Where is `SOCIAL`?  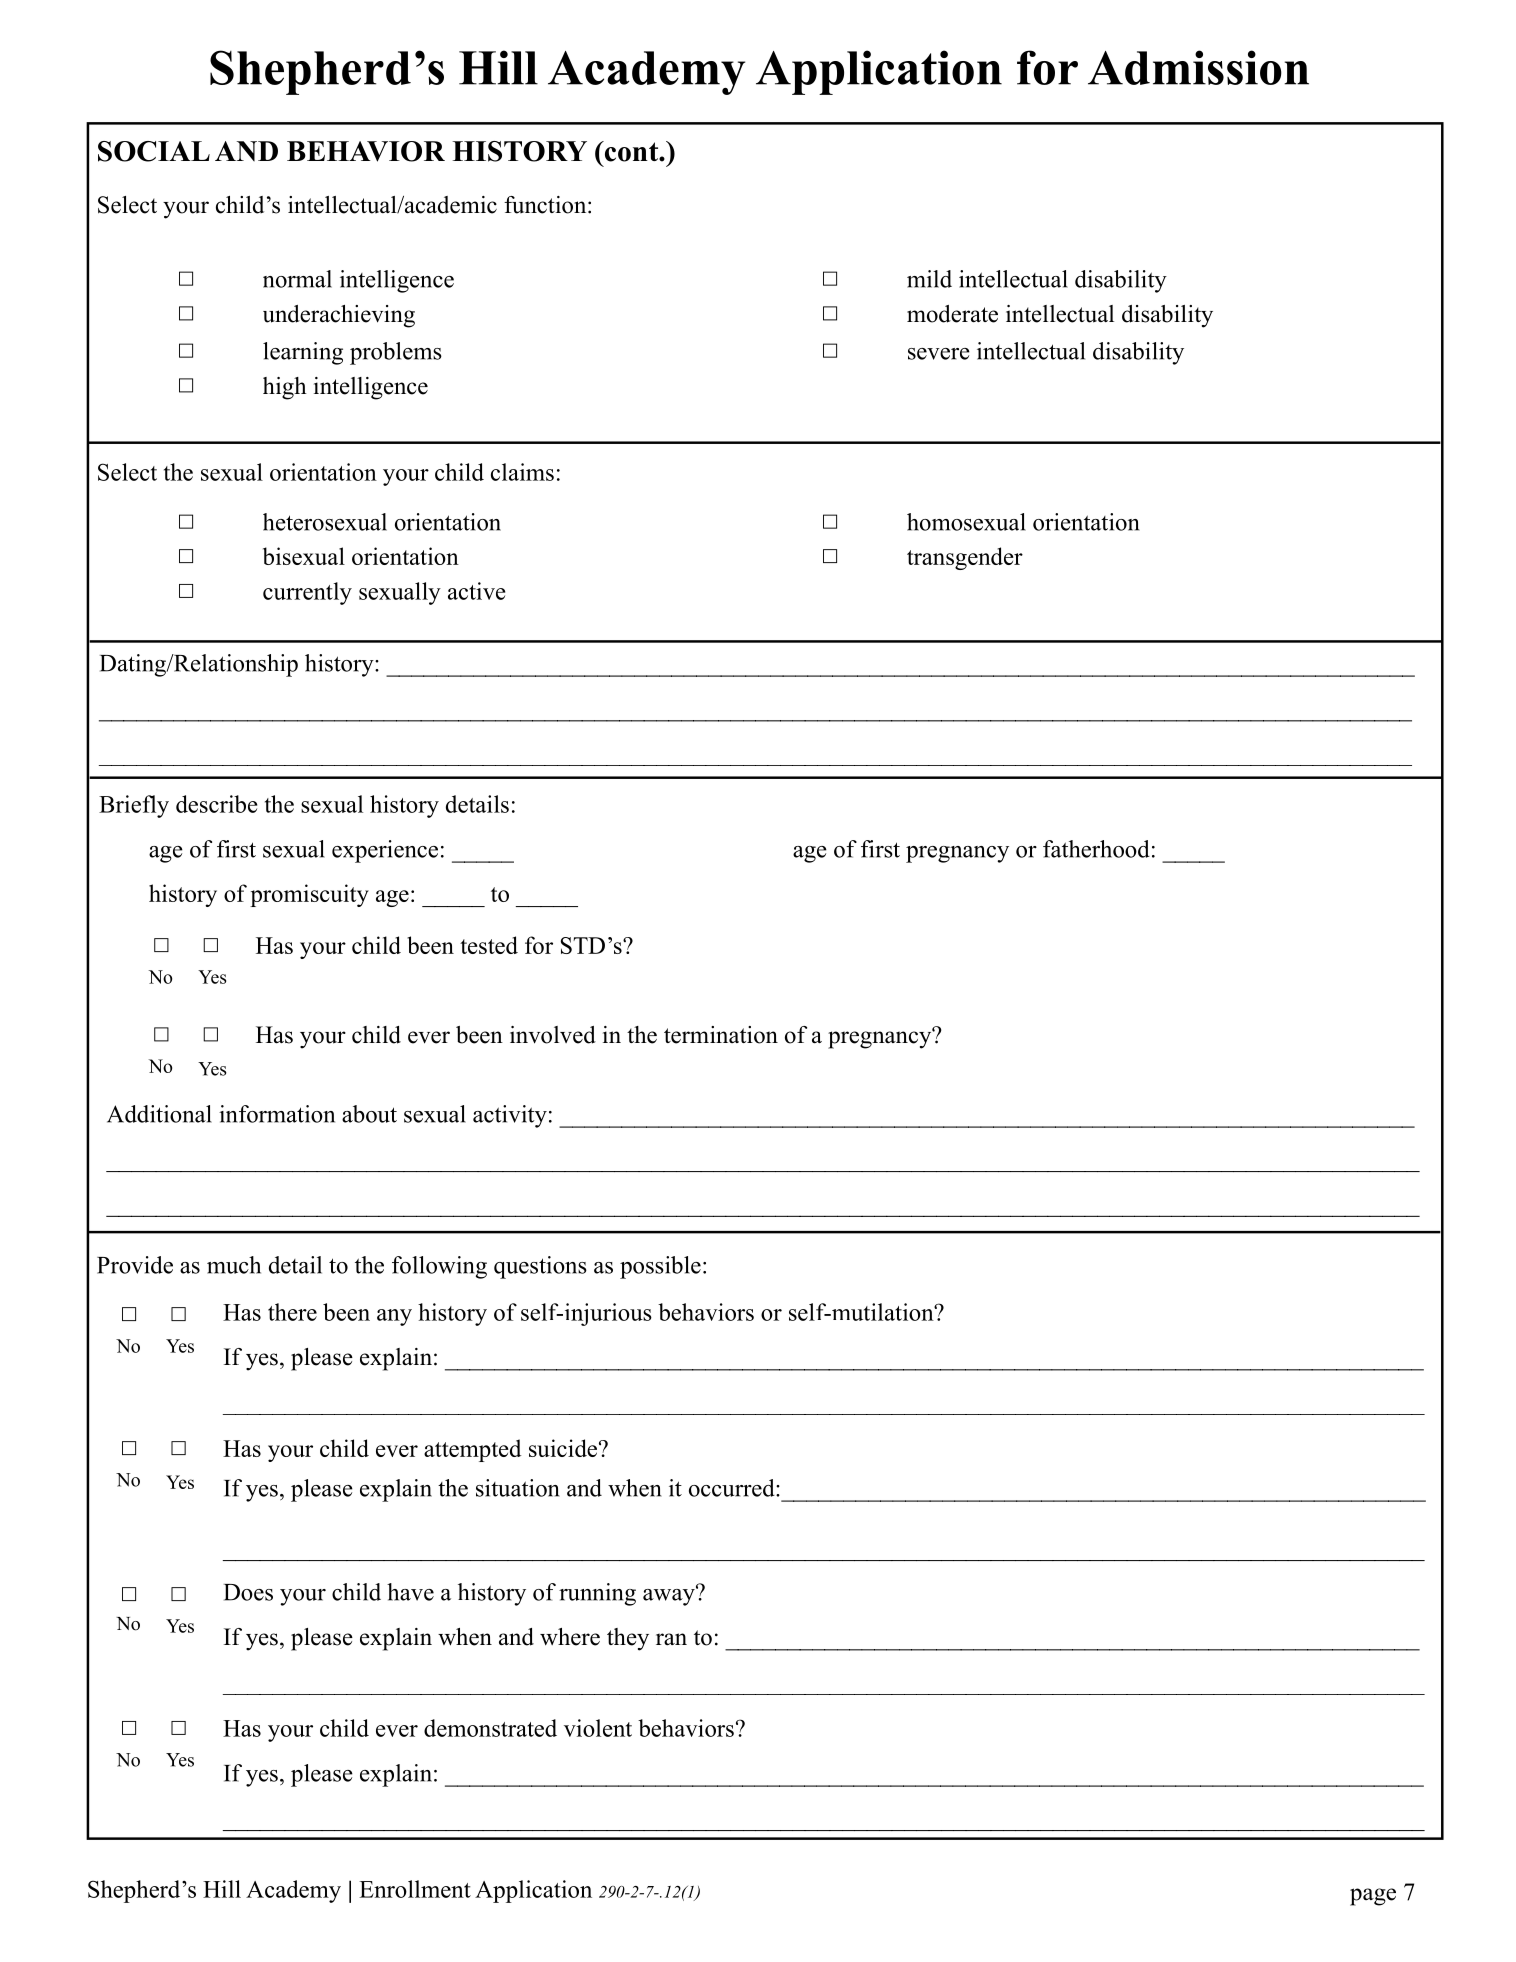
SOCIAL is located at coordinates (154, 151).
